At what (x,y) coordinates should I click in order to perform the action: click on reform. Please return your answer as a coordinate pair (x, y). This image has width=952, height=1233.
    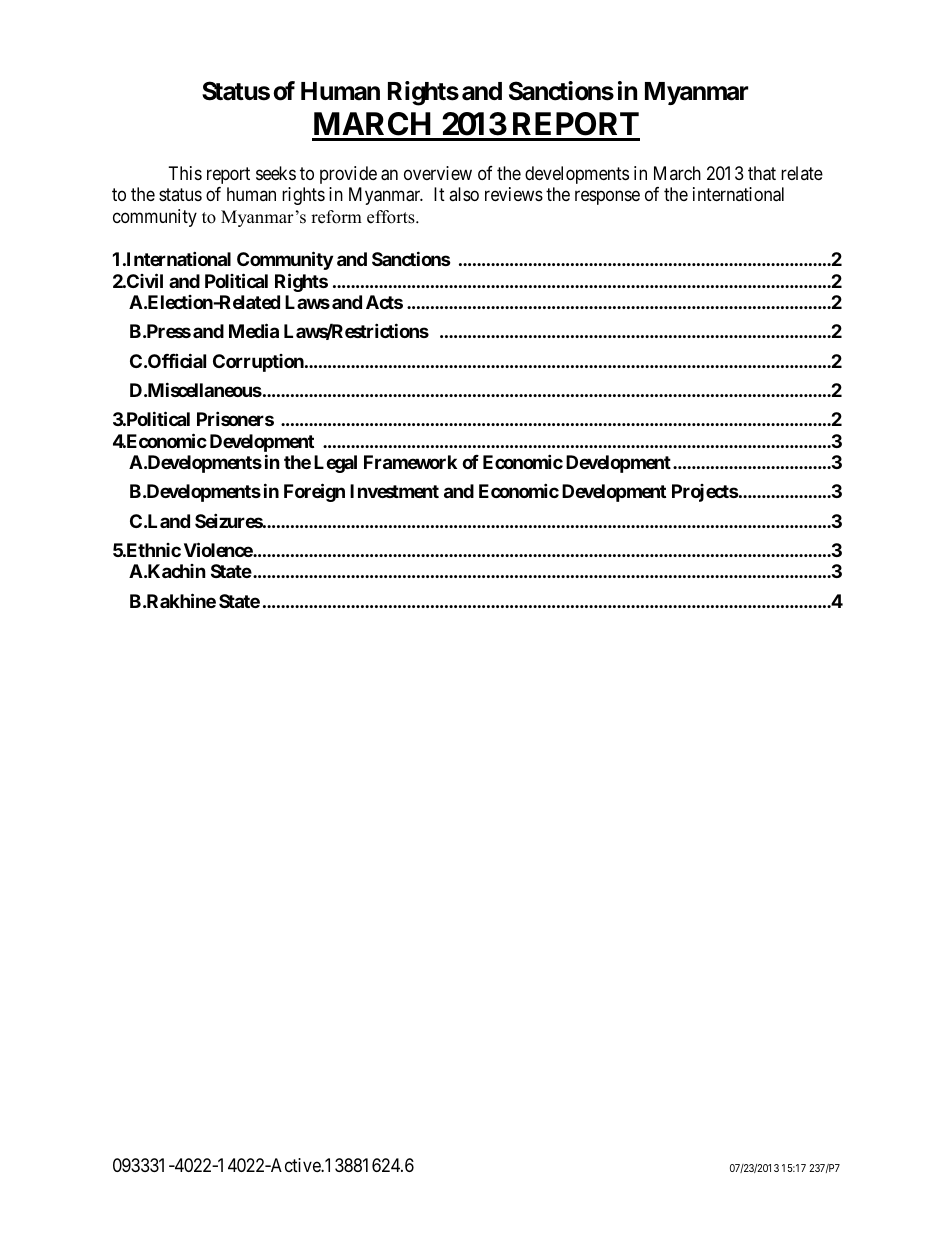
    Looking at the image, I should click on (336, 217).
